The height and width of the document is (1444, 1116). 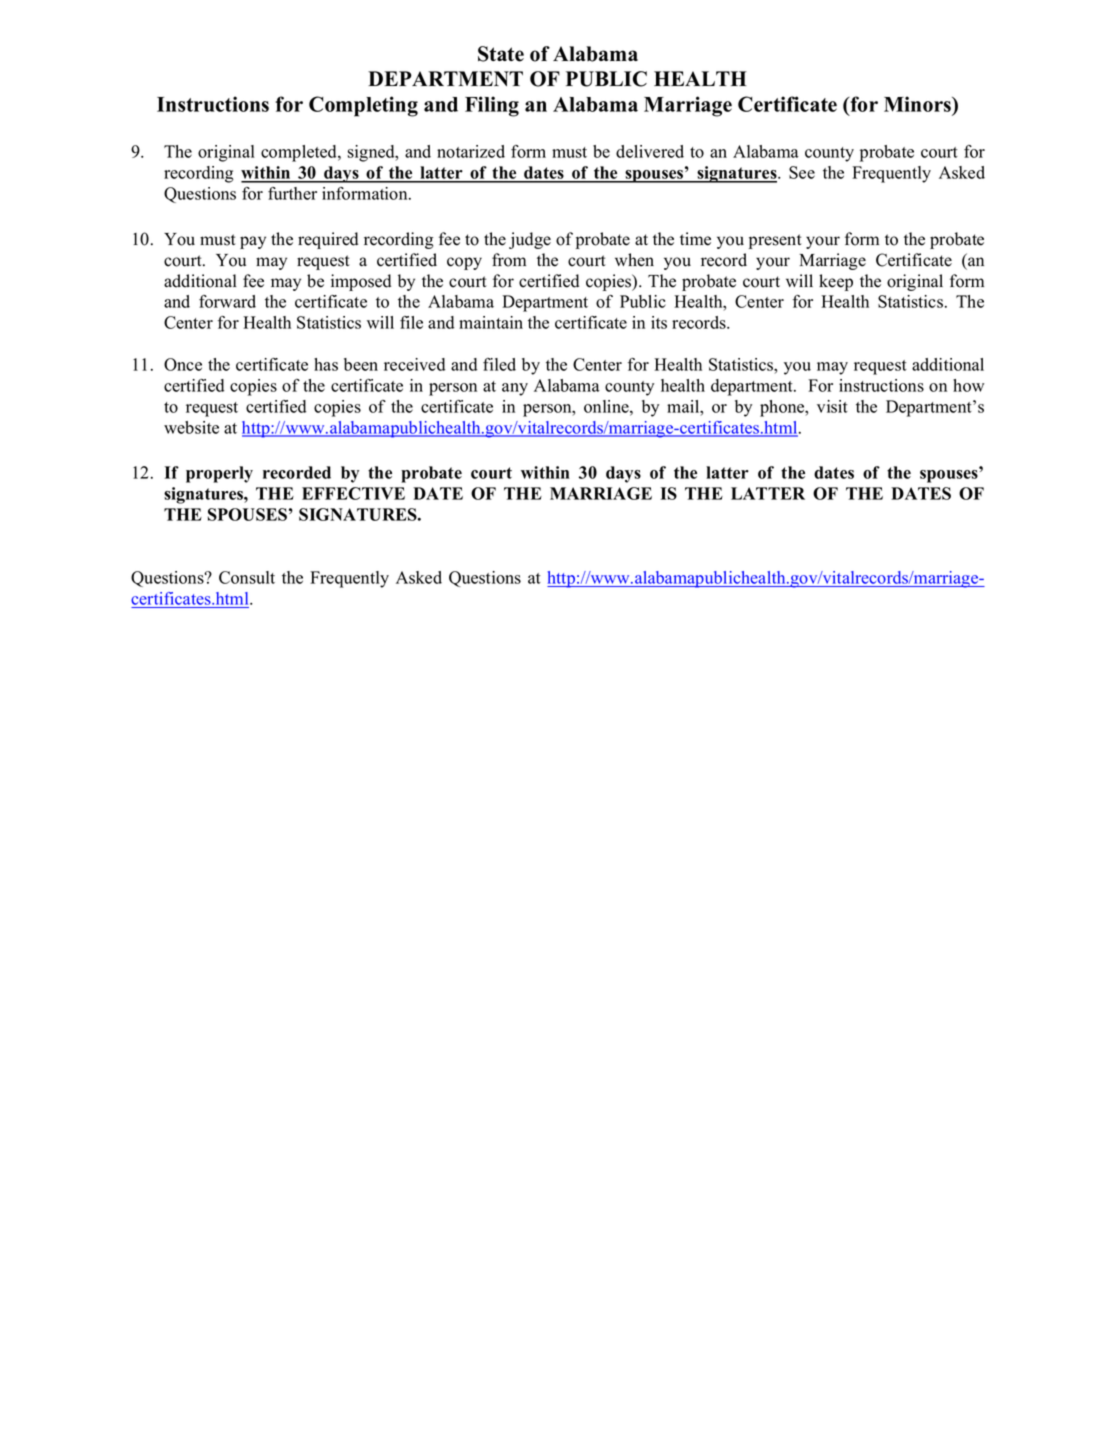 What do you see at coordinates (363, 106) in the document?
I see `Completing` at bounding box center [363, 106].
